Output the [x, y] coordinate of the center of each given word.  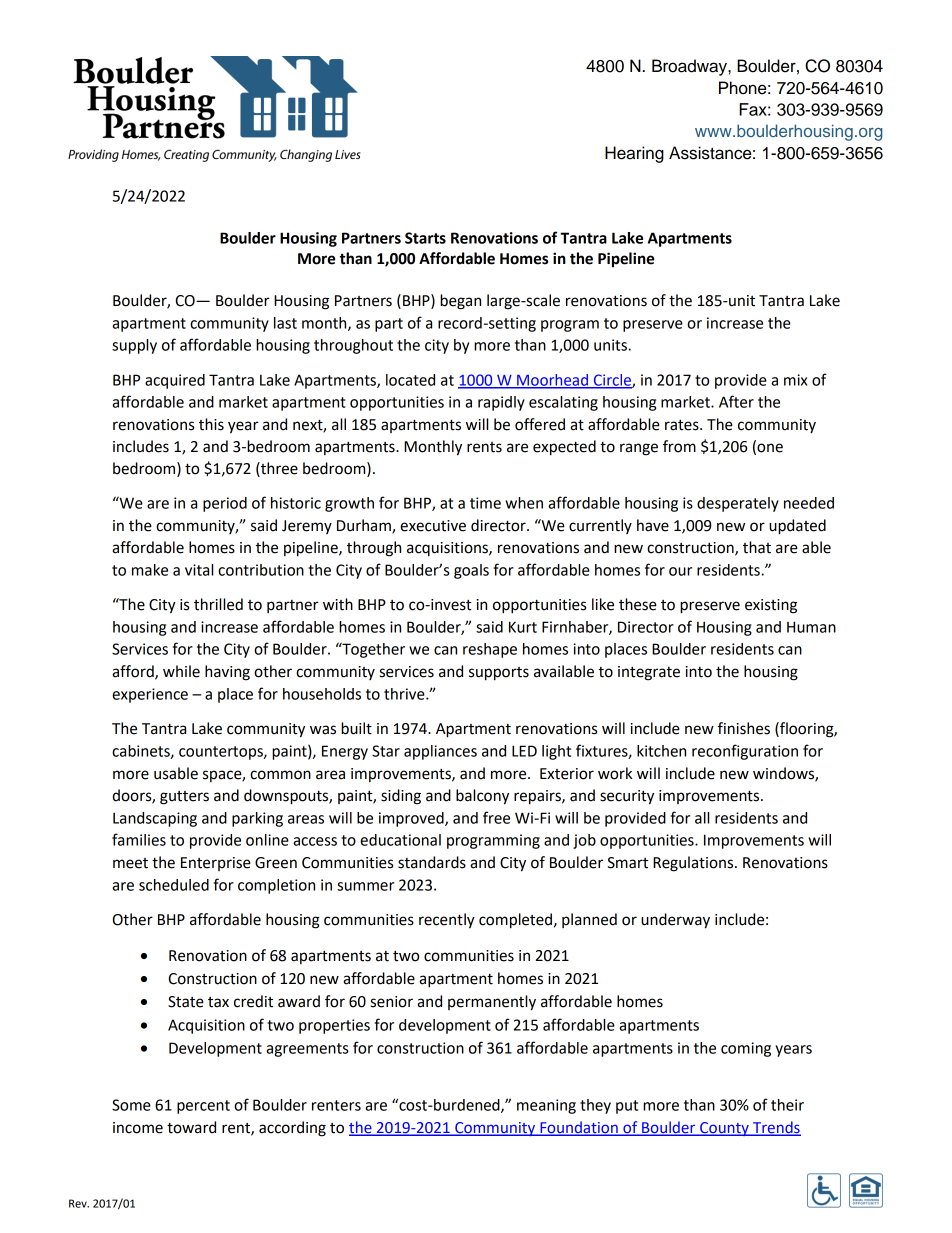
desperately [738, 504]
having [227, 673]
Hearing [634, 154]
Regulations [694, 864]
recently [447, 921]
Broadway [690, 67]
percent [203, 1107]
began [460, 302]
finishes [744, 728]
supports [499, 674]
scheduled [174, 885]
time [485, 503]
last [285, 323]
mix [795, 380]
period [225, 504]
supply [134, 346]
